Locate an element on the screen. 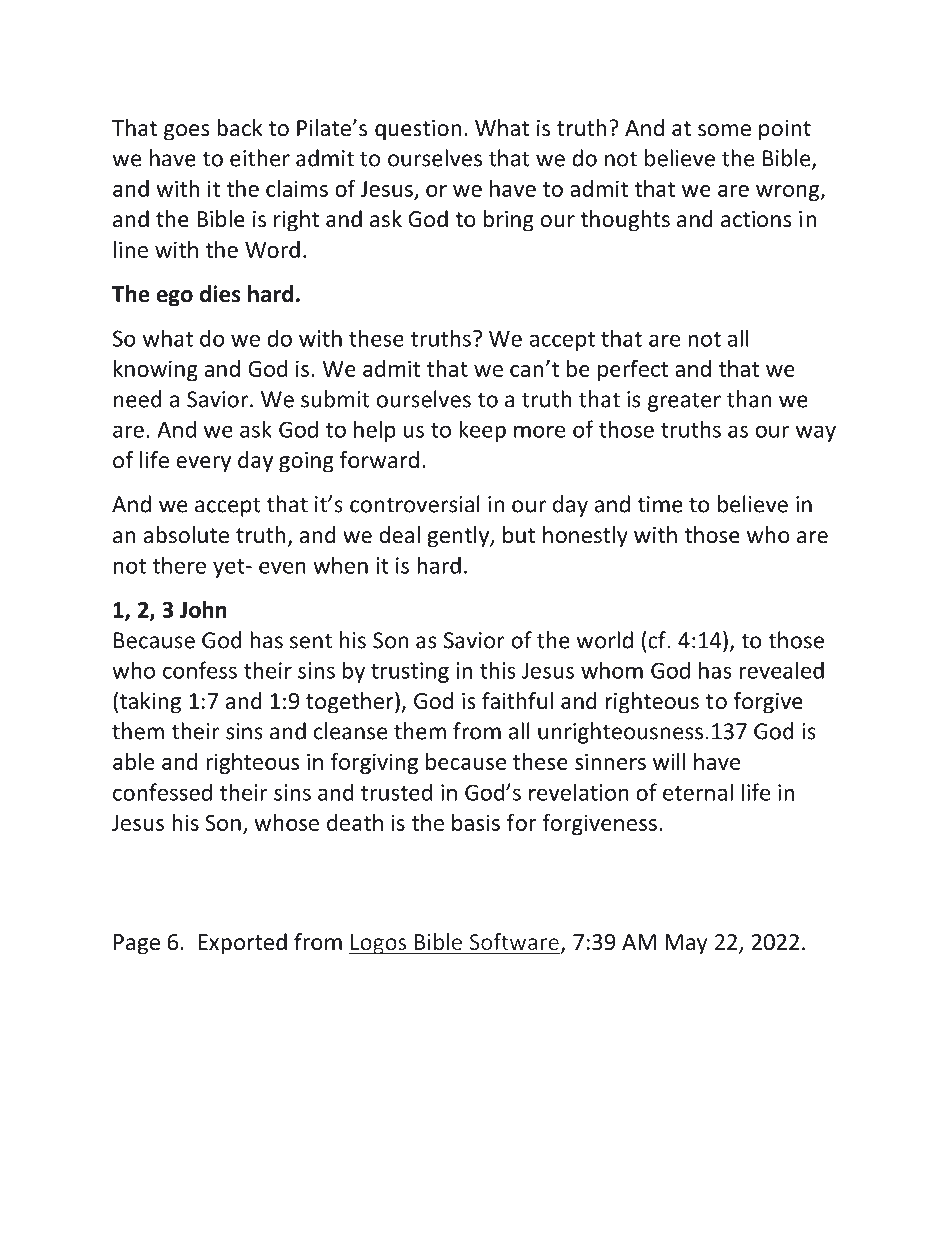 The image size is (952, 1233). May is located at coordinates (686, 944).
